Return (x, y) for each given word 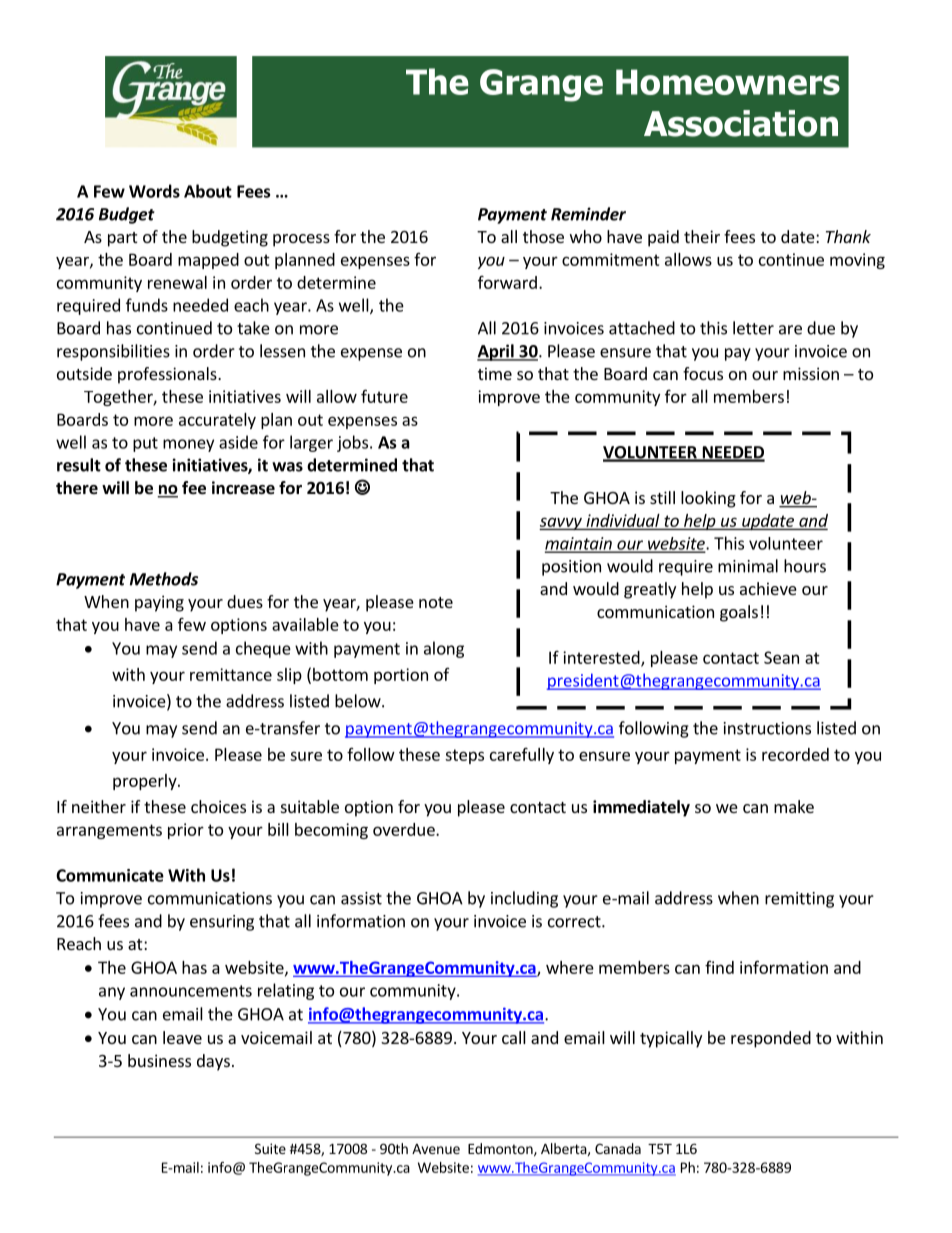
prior (186, 831)
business (159, 1060)
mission (811, 373)
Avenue (436, 1149)
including (524, 899)
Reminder (588, 214)
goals (739, 613)
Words (154, 191)
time (495, 373)
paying (159, 603)
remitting (799, 900)
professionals (168, 375)
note (436, 602)
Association (741, 123)
